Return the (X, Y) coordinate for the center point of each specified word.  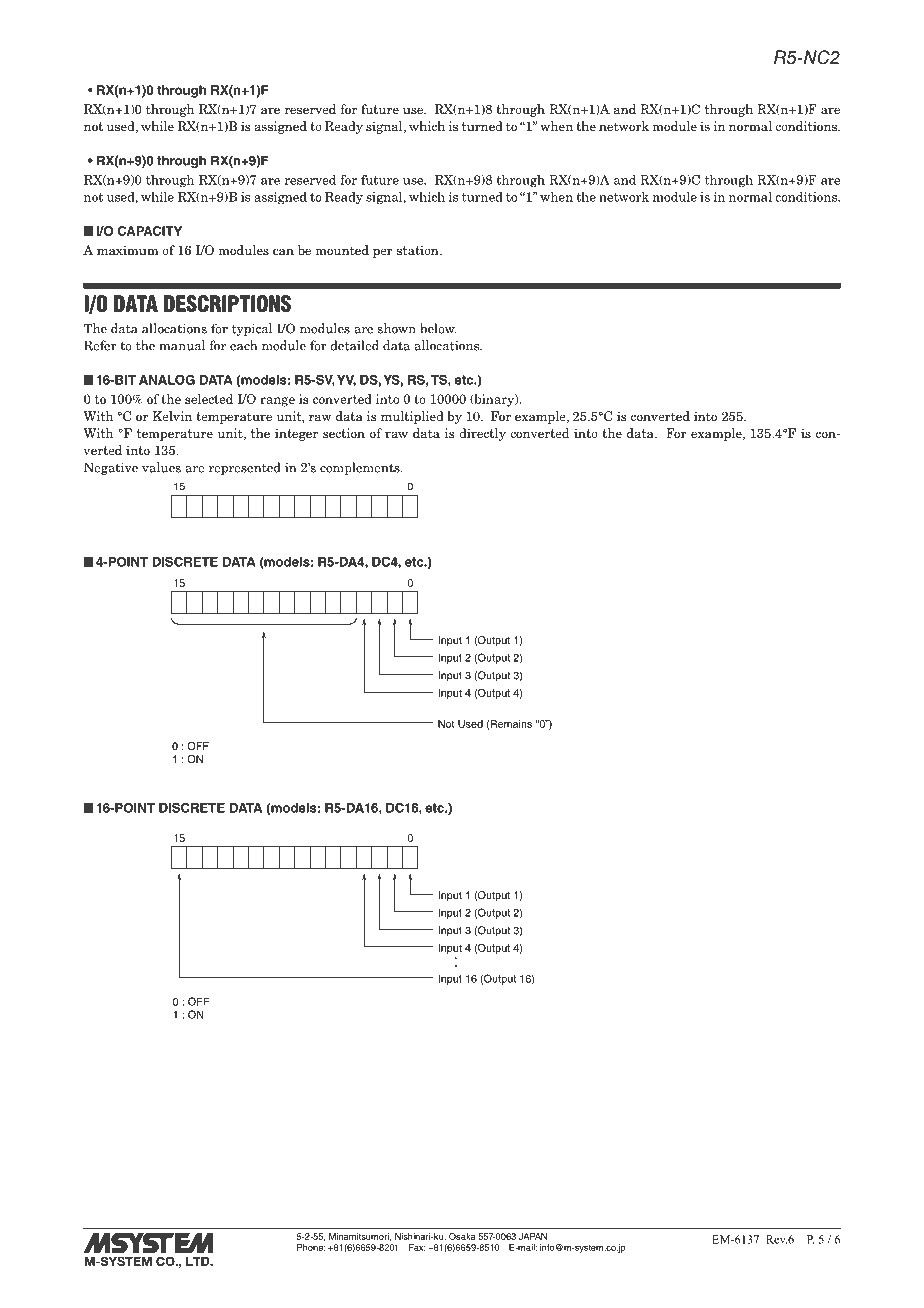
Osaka (462, 1236)
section (344, 433)
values (161, 467)
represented (245, 468)
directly (482, 434)
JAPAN (533, 1236)
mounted (342, 250)
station (419, 250)
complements (361, 468)
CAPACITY (150, 231)
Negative (111, 468)
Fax (417, 1247)
